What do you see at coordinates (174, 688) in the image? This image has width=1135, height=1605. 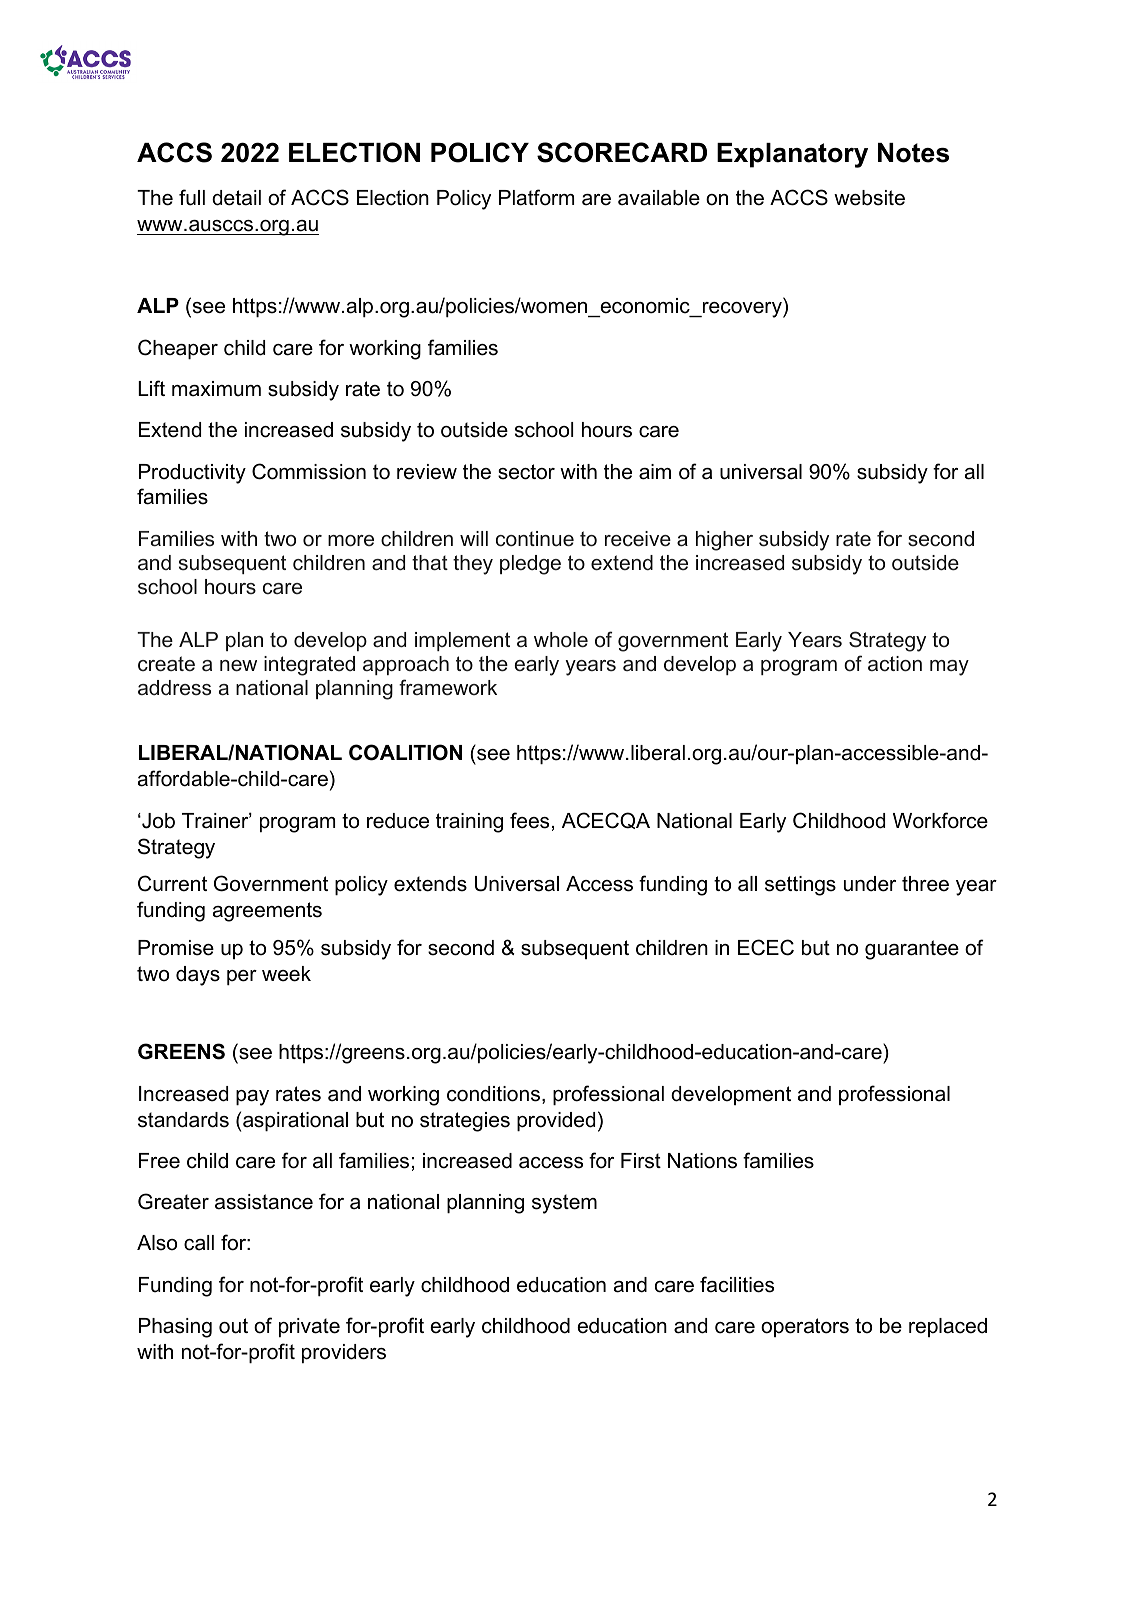 I see `address` at bounding box center [174, 688].
